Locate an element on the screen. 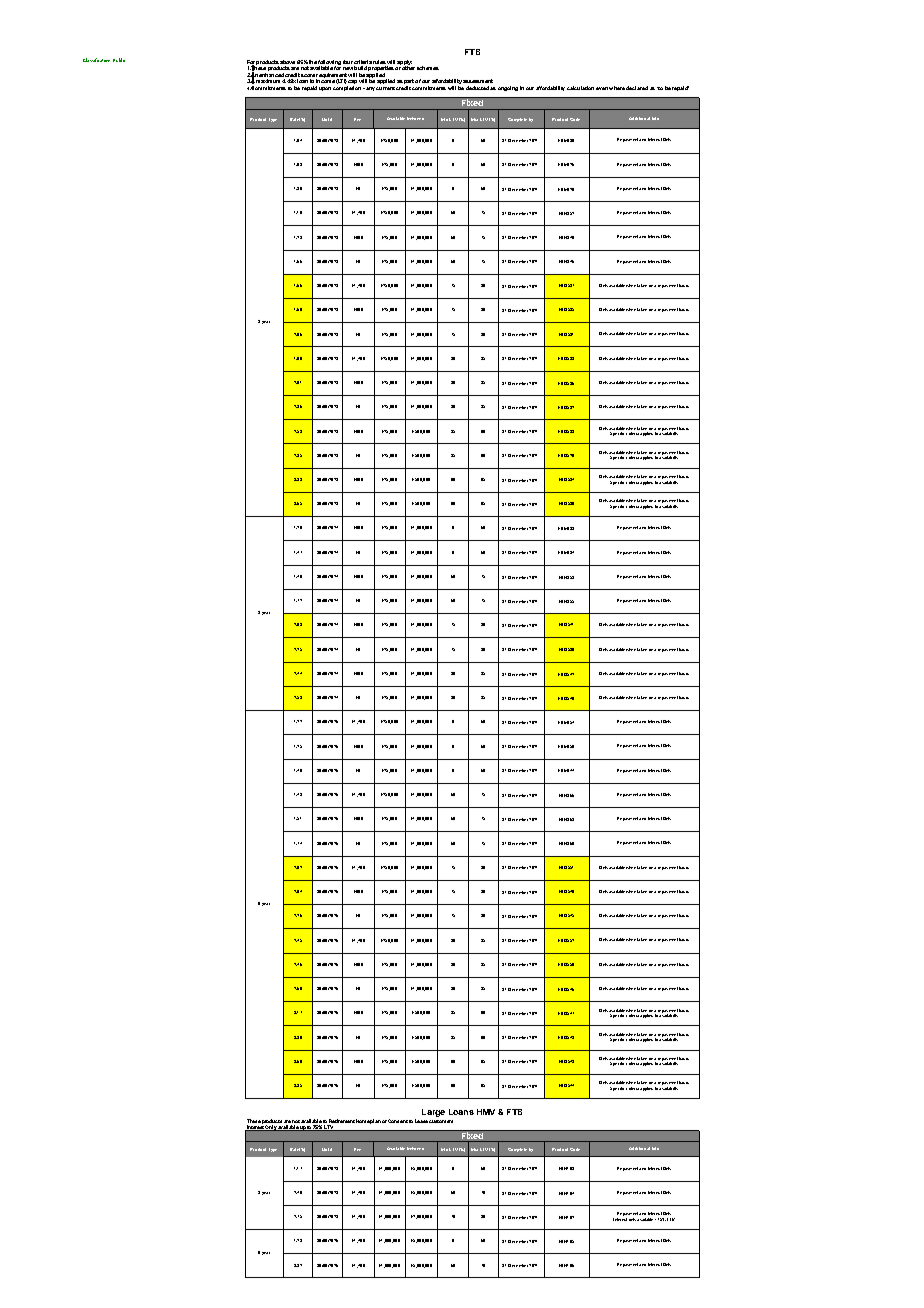 Image resolution: width=924 pixels, height=1308 pixels. Retirement is located at coordinates (341, 1122).
